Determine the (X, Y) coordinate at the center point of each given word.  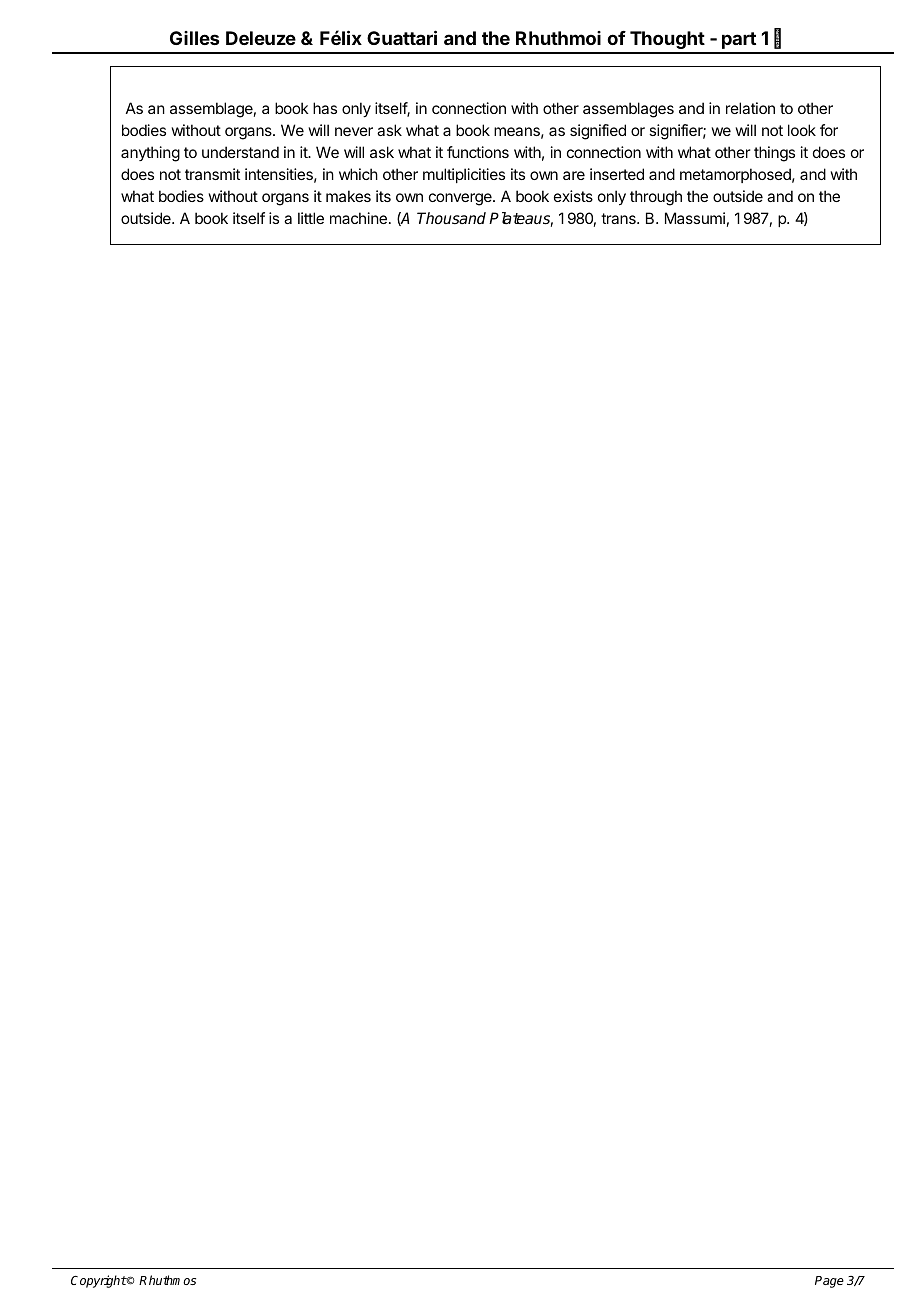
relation (750, 108)
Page (829, 1282)
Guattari (402, 37)
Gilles (194, 38)
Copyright (99, 1281)
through (656, 198)
